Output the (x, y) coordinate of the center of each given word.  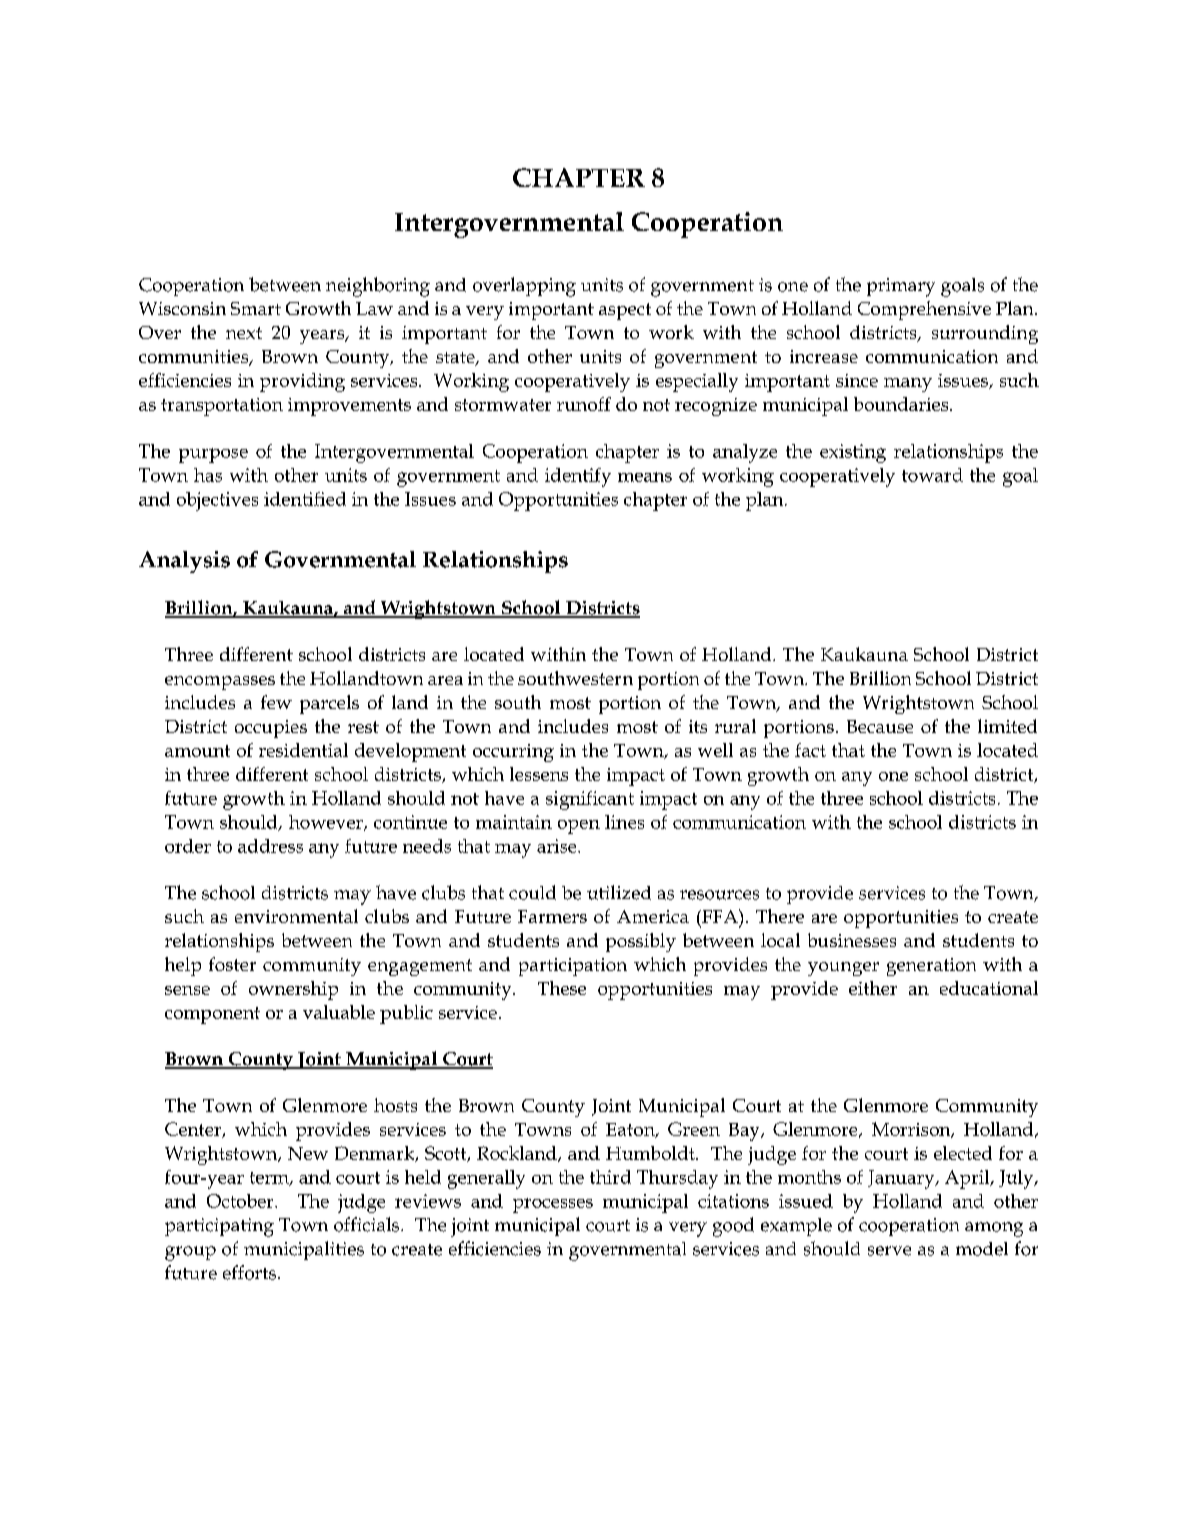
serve (889, 1251)
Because (880, 726)
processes (553, 1205)
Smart (256, 308)
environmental (296, 916)
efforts (249, 1272)
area (445, 680)
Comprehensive (924, 310)
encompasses (220, 683)
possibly (641, 942)
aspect (625, 311)
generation (931, 967)
